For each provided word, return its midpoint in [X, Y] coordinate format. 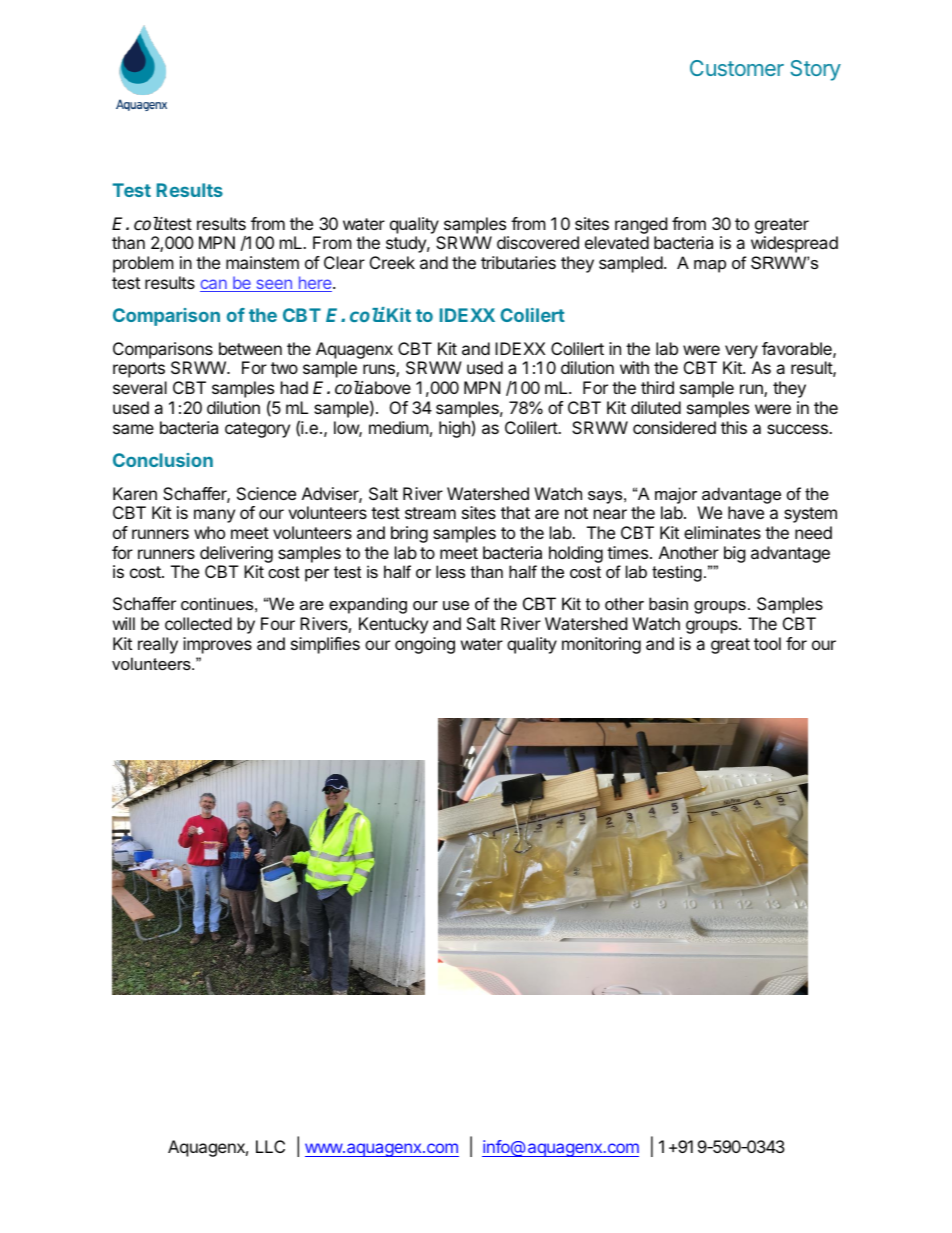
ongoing [425, 645]
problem [143, 264]
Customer [737, 68]
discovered [538, 242]
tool [767, 643]
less [450, 571]
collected [198, 623]
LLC [270, 1146]
